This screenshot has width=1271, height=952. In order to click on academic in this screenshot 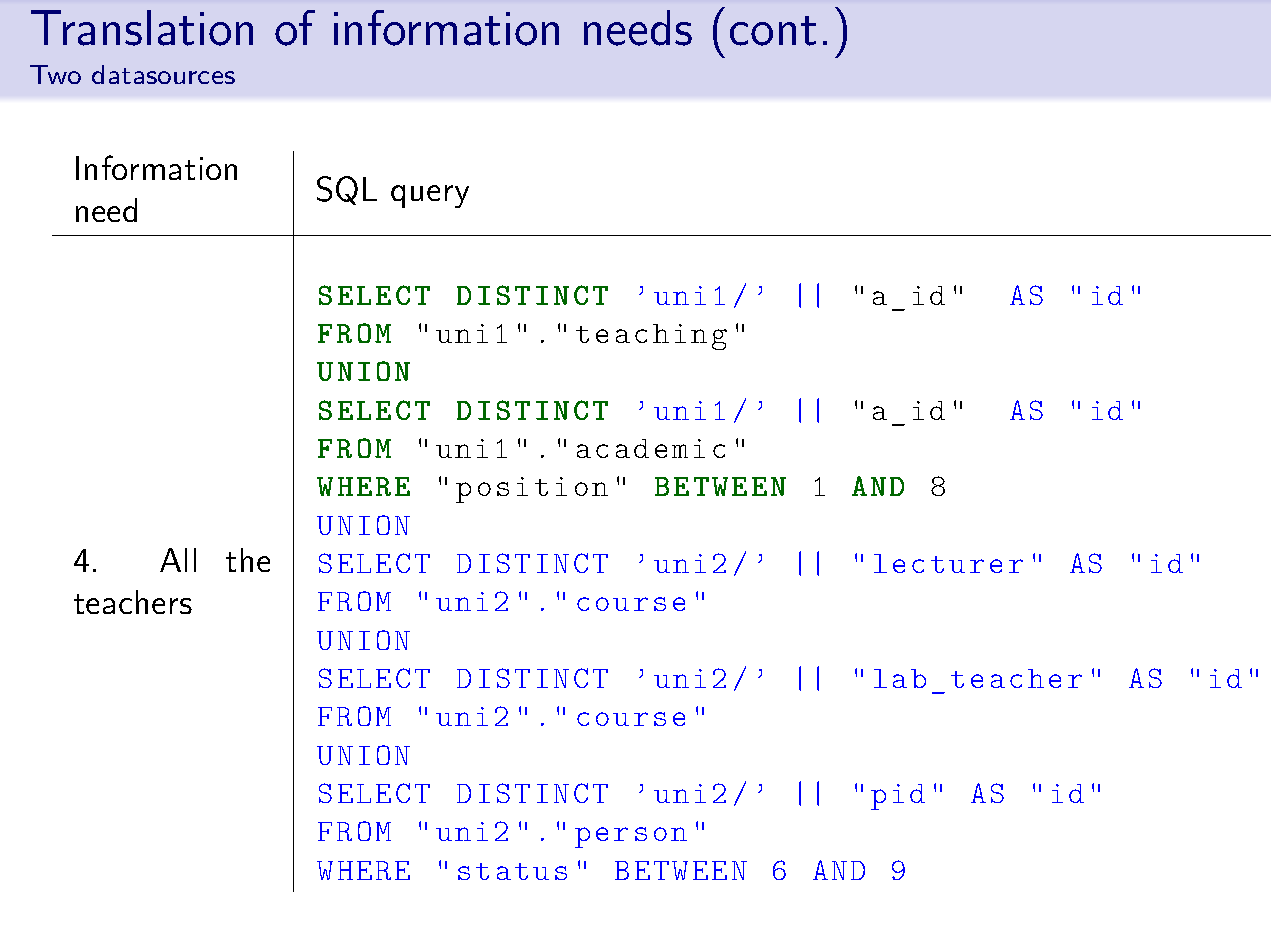, I will do `click(651, 448)`.
